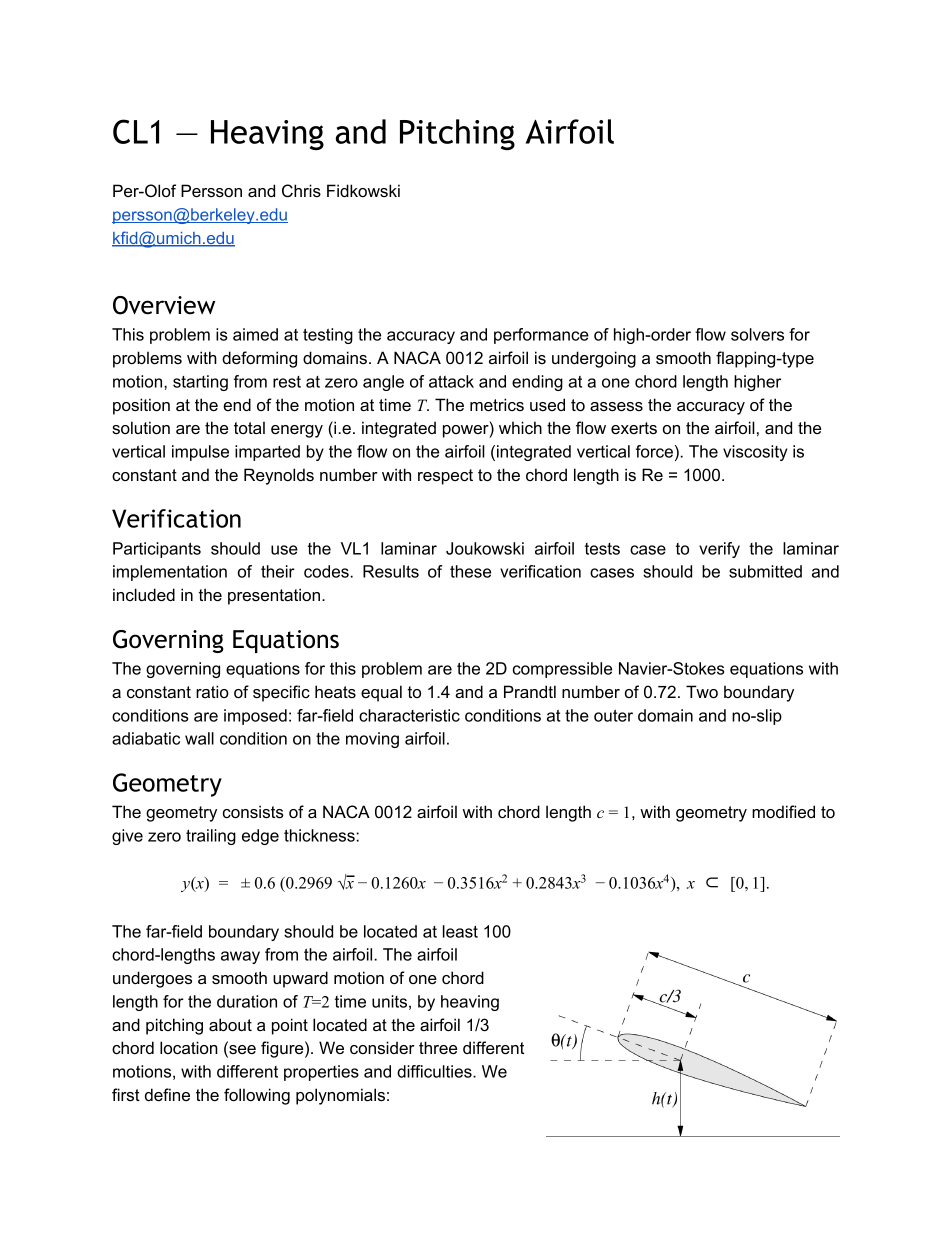 This screenshot has height=1233, width=952. Describe the element at coordinates (189, 1047) in the screenshot. I see `location` at that location.
